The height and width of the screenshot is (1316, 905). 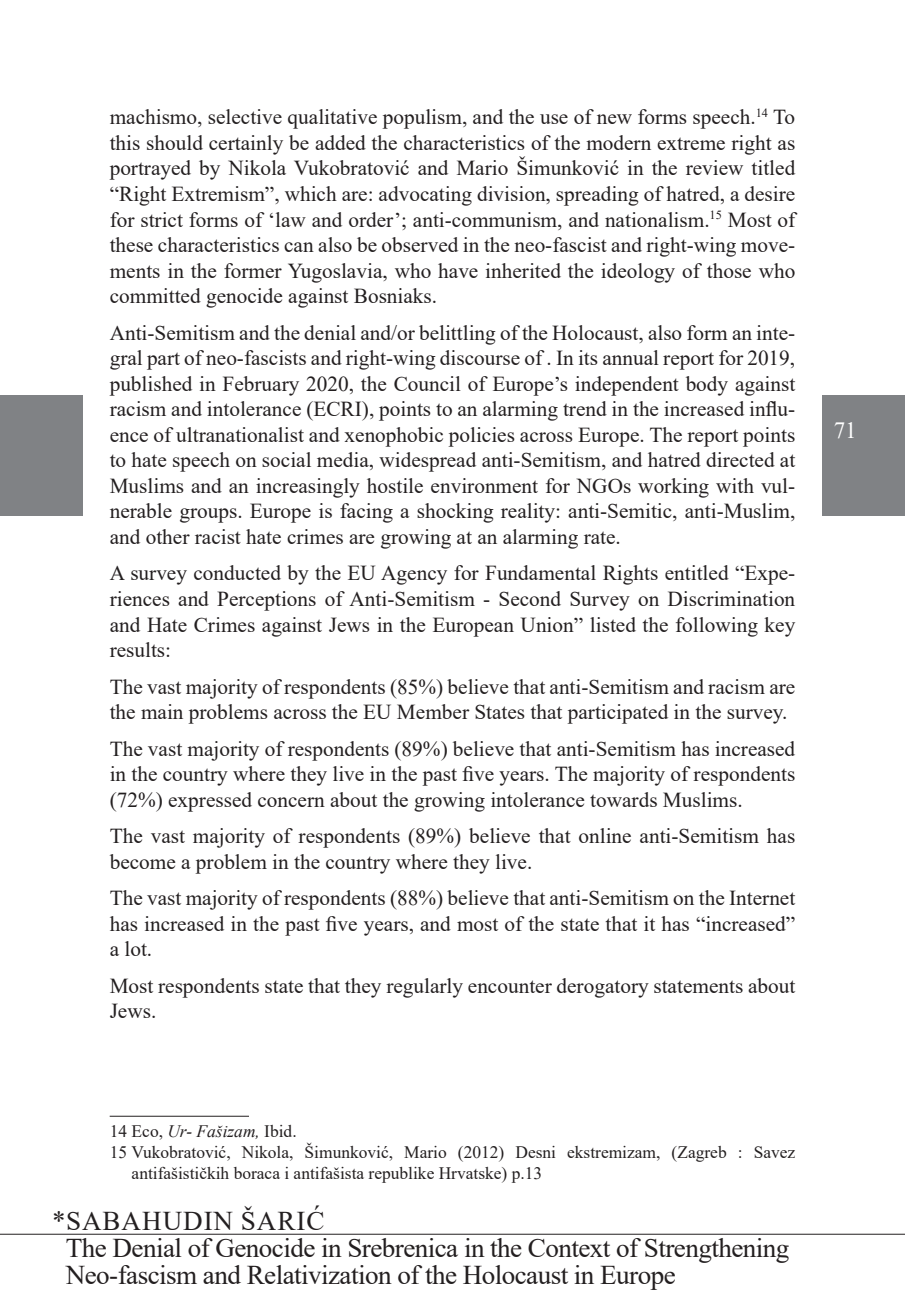 What do you see at coordinates (433, 711) in the screenshot?
I see `Member` at bounding box center [433, 711].
